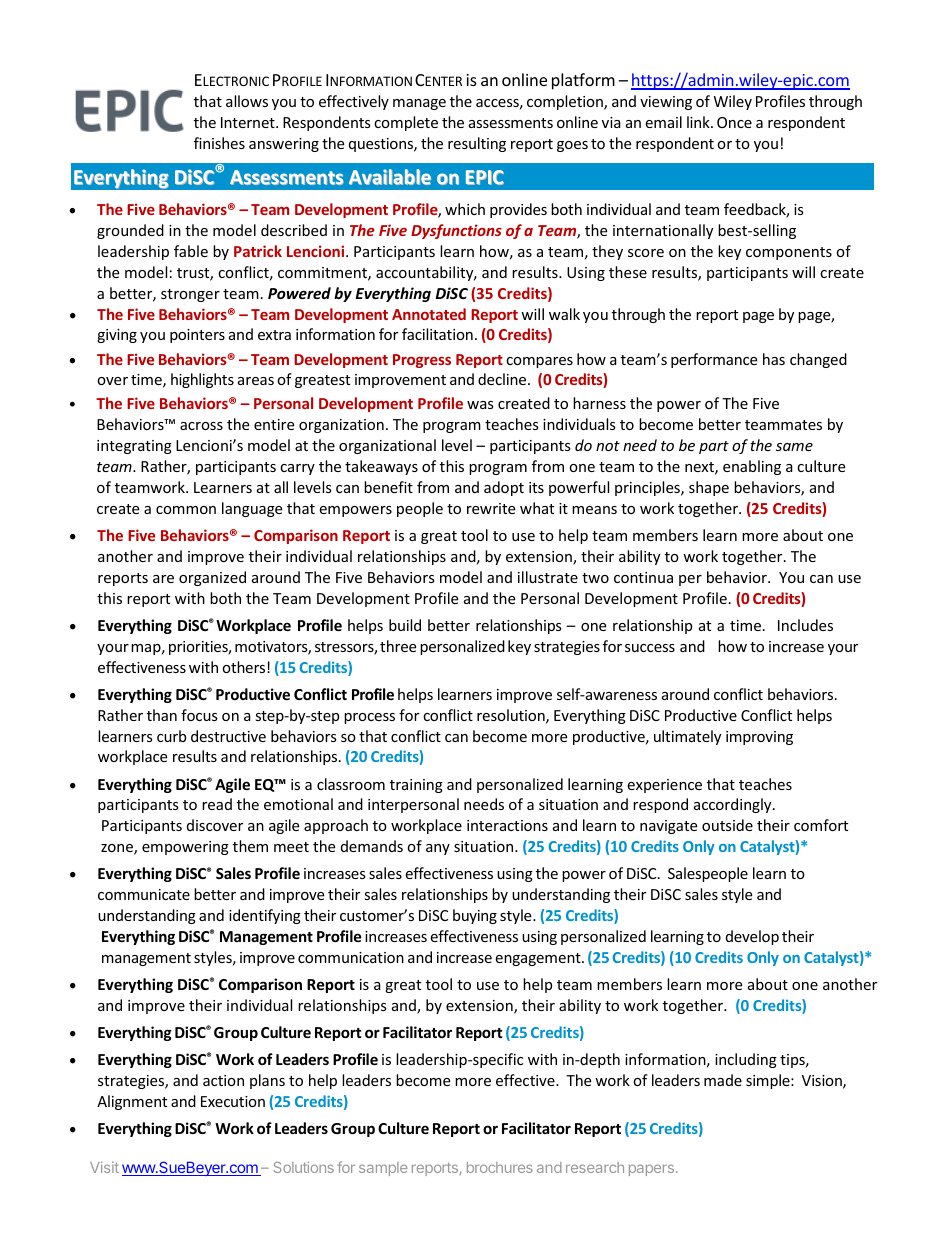 The height and width of the page is (1233, 952). I want to click on Includes, so click(805, 625).
